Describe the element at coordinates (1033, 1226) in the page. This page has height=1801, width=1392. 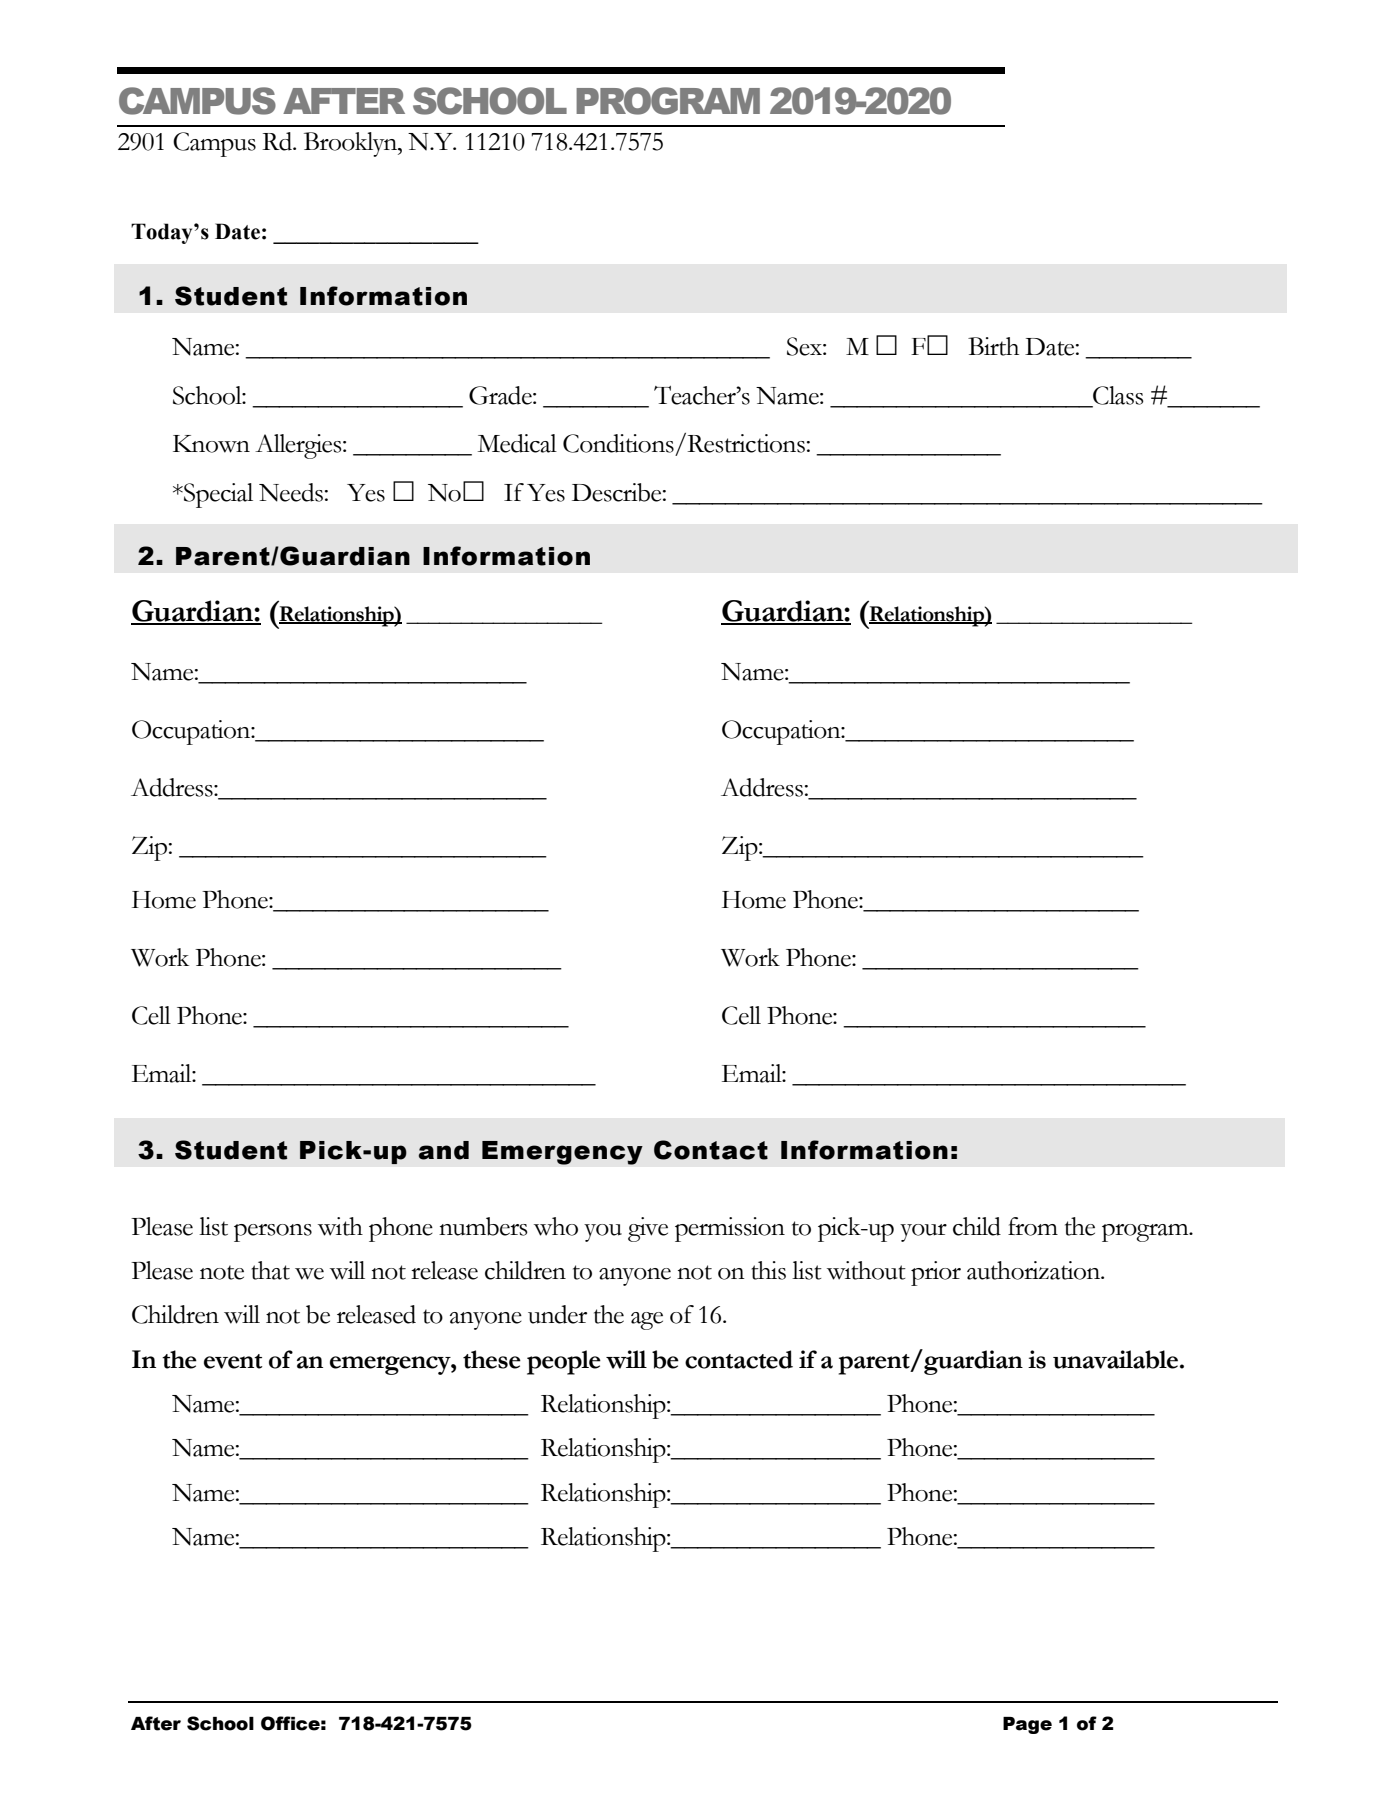
I see `from` at that location.
